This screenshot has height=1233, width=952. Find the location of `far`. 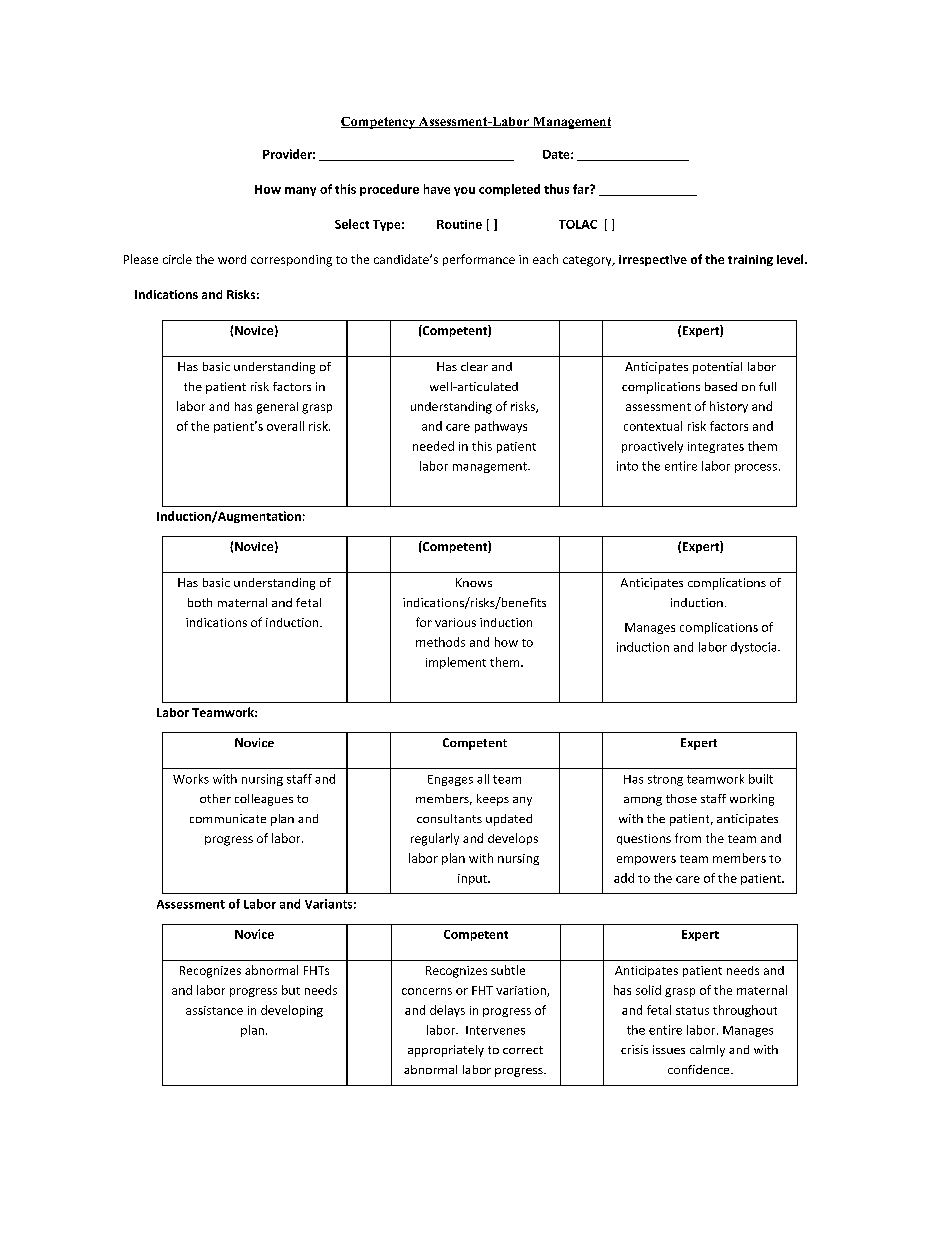

far is located at coordinates (582, 189).
